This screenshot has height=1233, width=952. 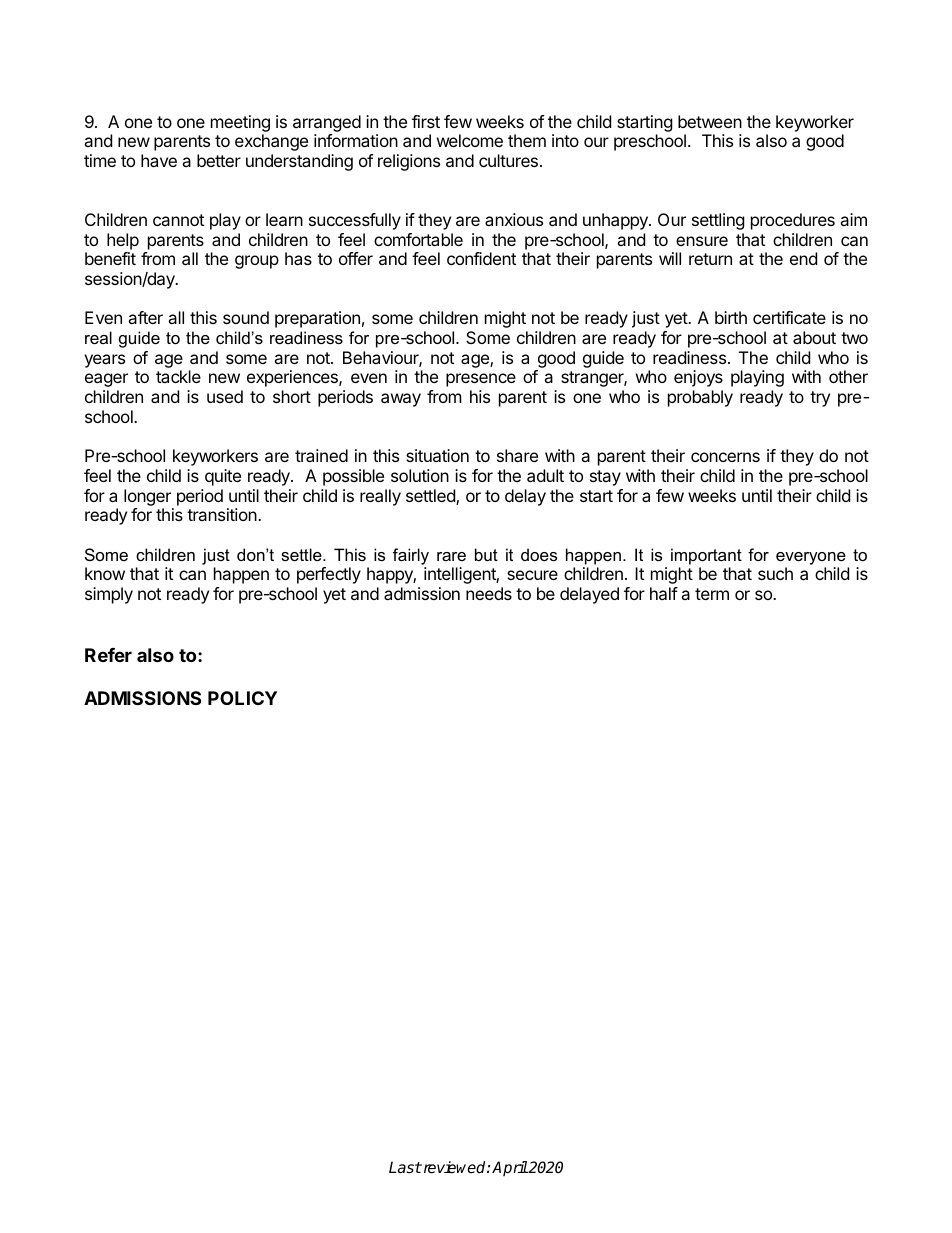 I want to click on welcome, so click(x=470, y=140).
